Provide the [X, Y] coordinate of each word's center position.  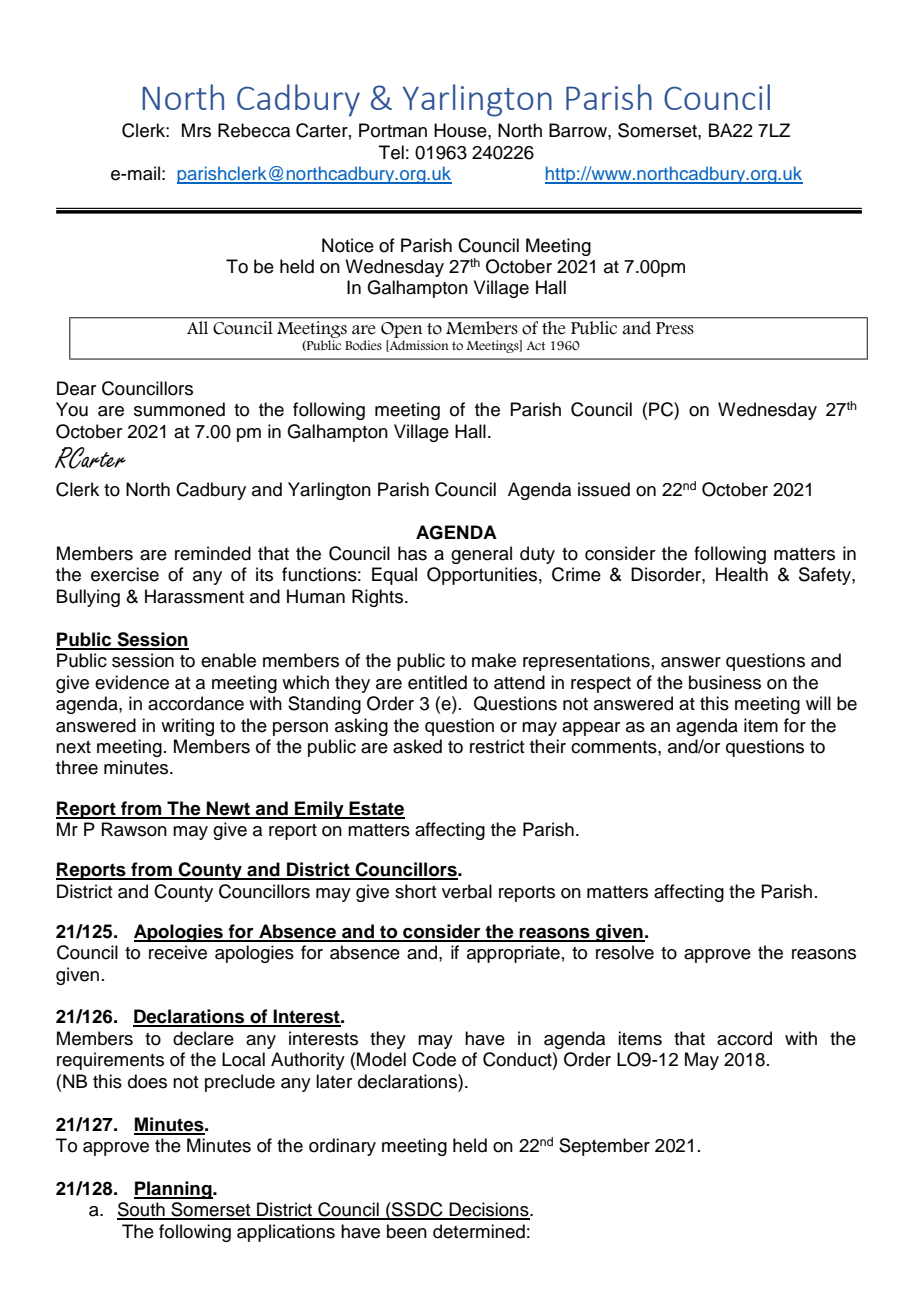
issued [604, 489]
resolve [625, 952]
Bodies [363, 345]
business [725, 682]
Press [675, 328]
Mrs [196, 130]
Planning [174, 1190]
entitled [437, 682]
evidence [132, 682]
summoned [179, 409]
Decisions [489, 1210]
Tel [391, 152]
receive [178, 952]
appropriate [513, 954]
